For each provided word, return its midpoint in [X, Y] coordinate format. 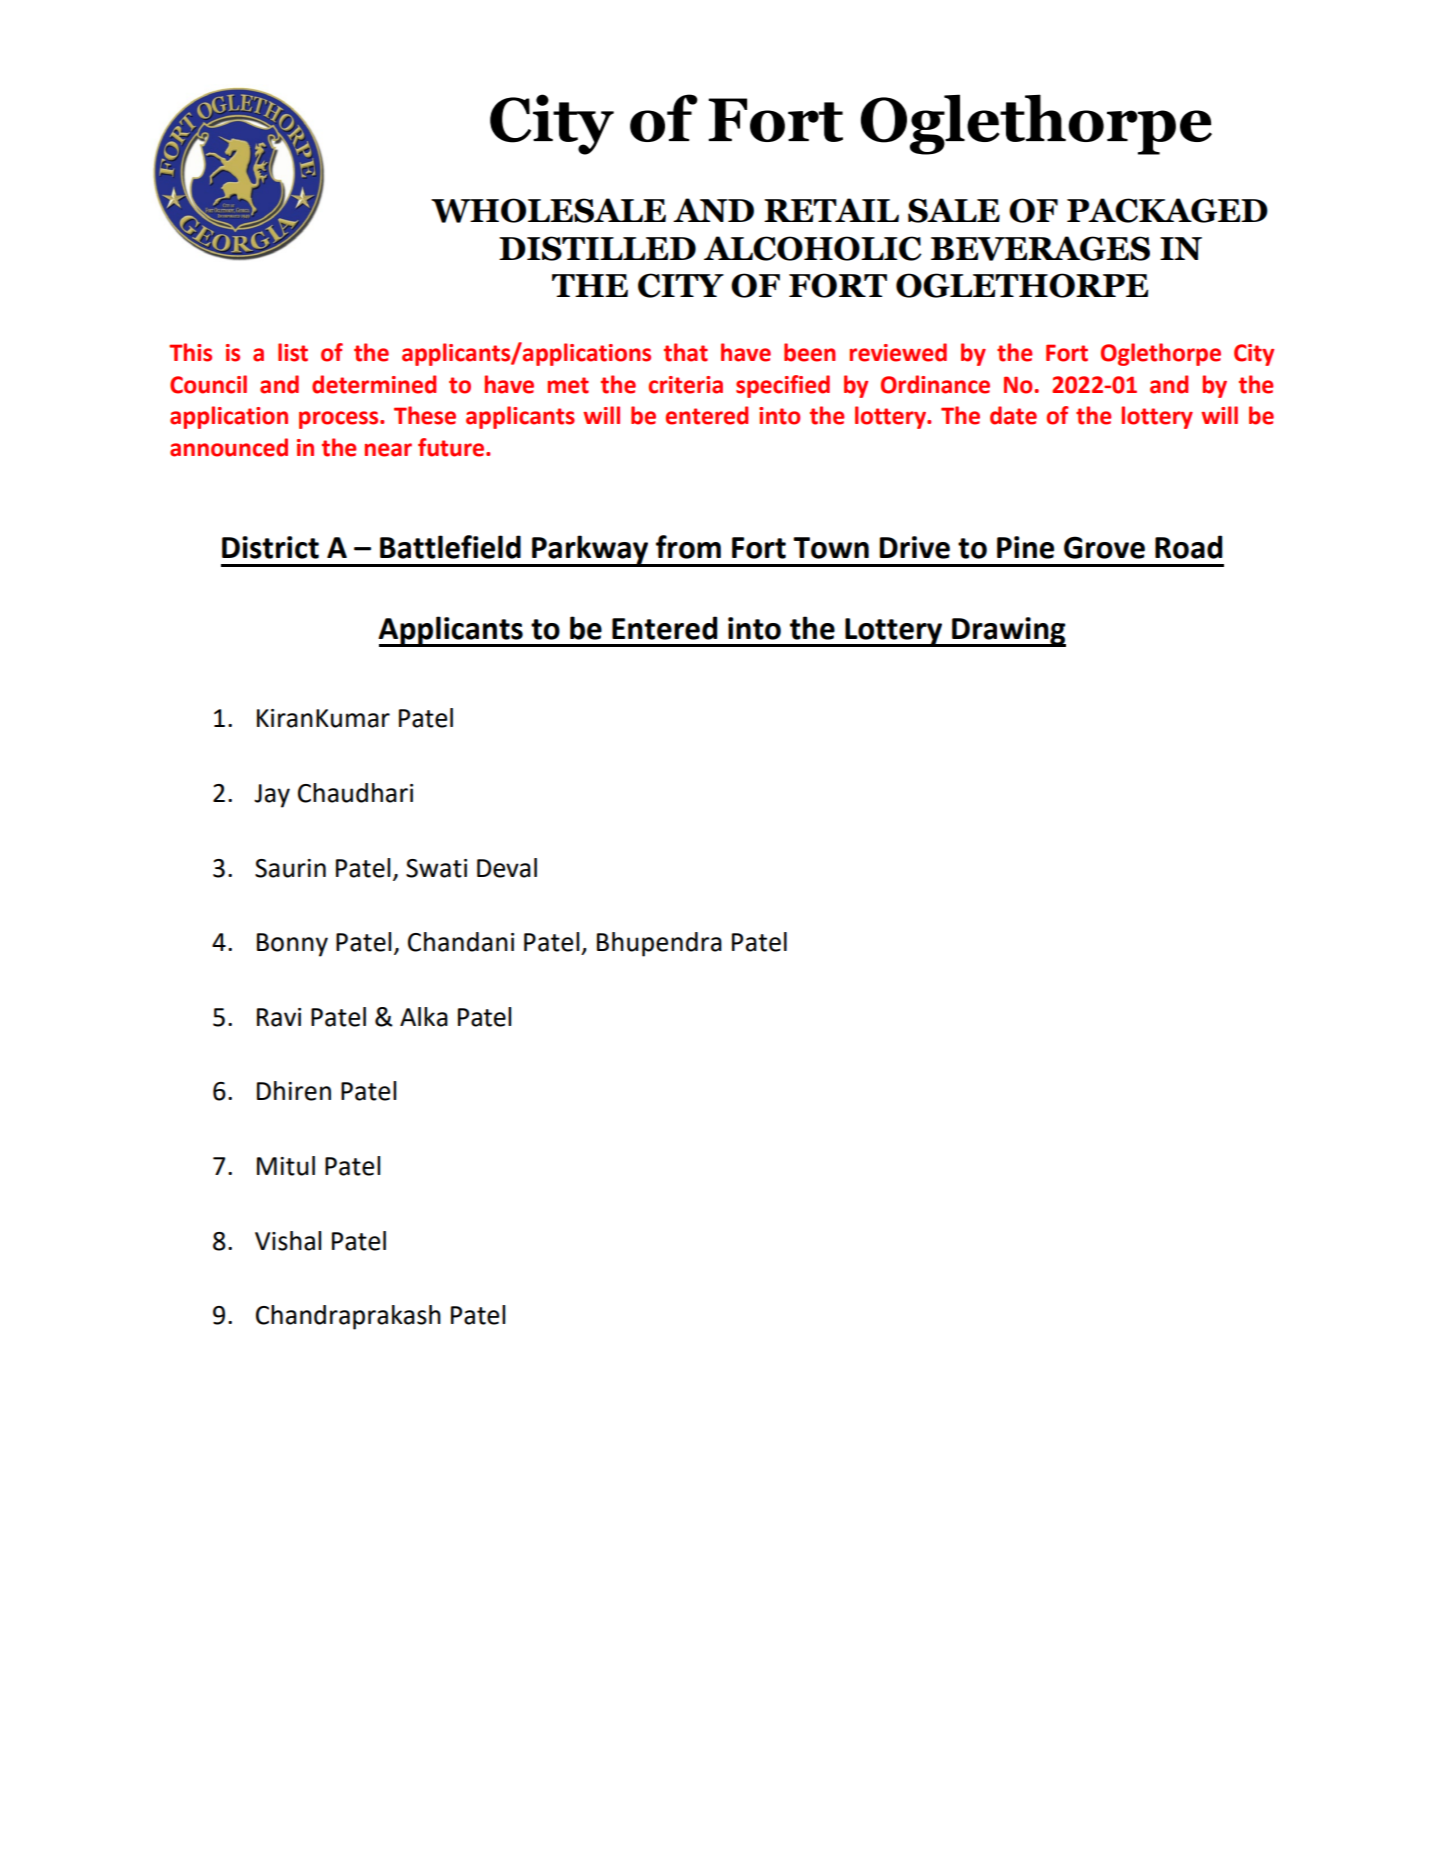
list [293, 352]
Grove [1104, 547]
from [688, 547]
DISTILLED [597, 248]
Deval [507, 868]
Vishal [288, 1241]
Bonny [292, 945]
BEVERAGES [1040, 248]
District [270, 547]
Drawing [1008, 632]
